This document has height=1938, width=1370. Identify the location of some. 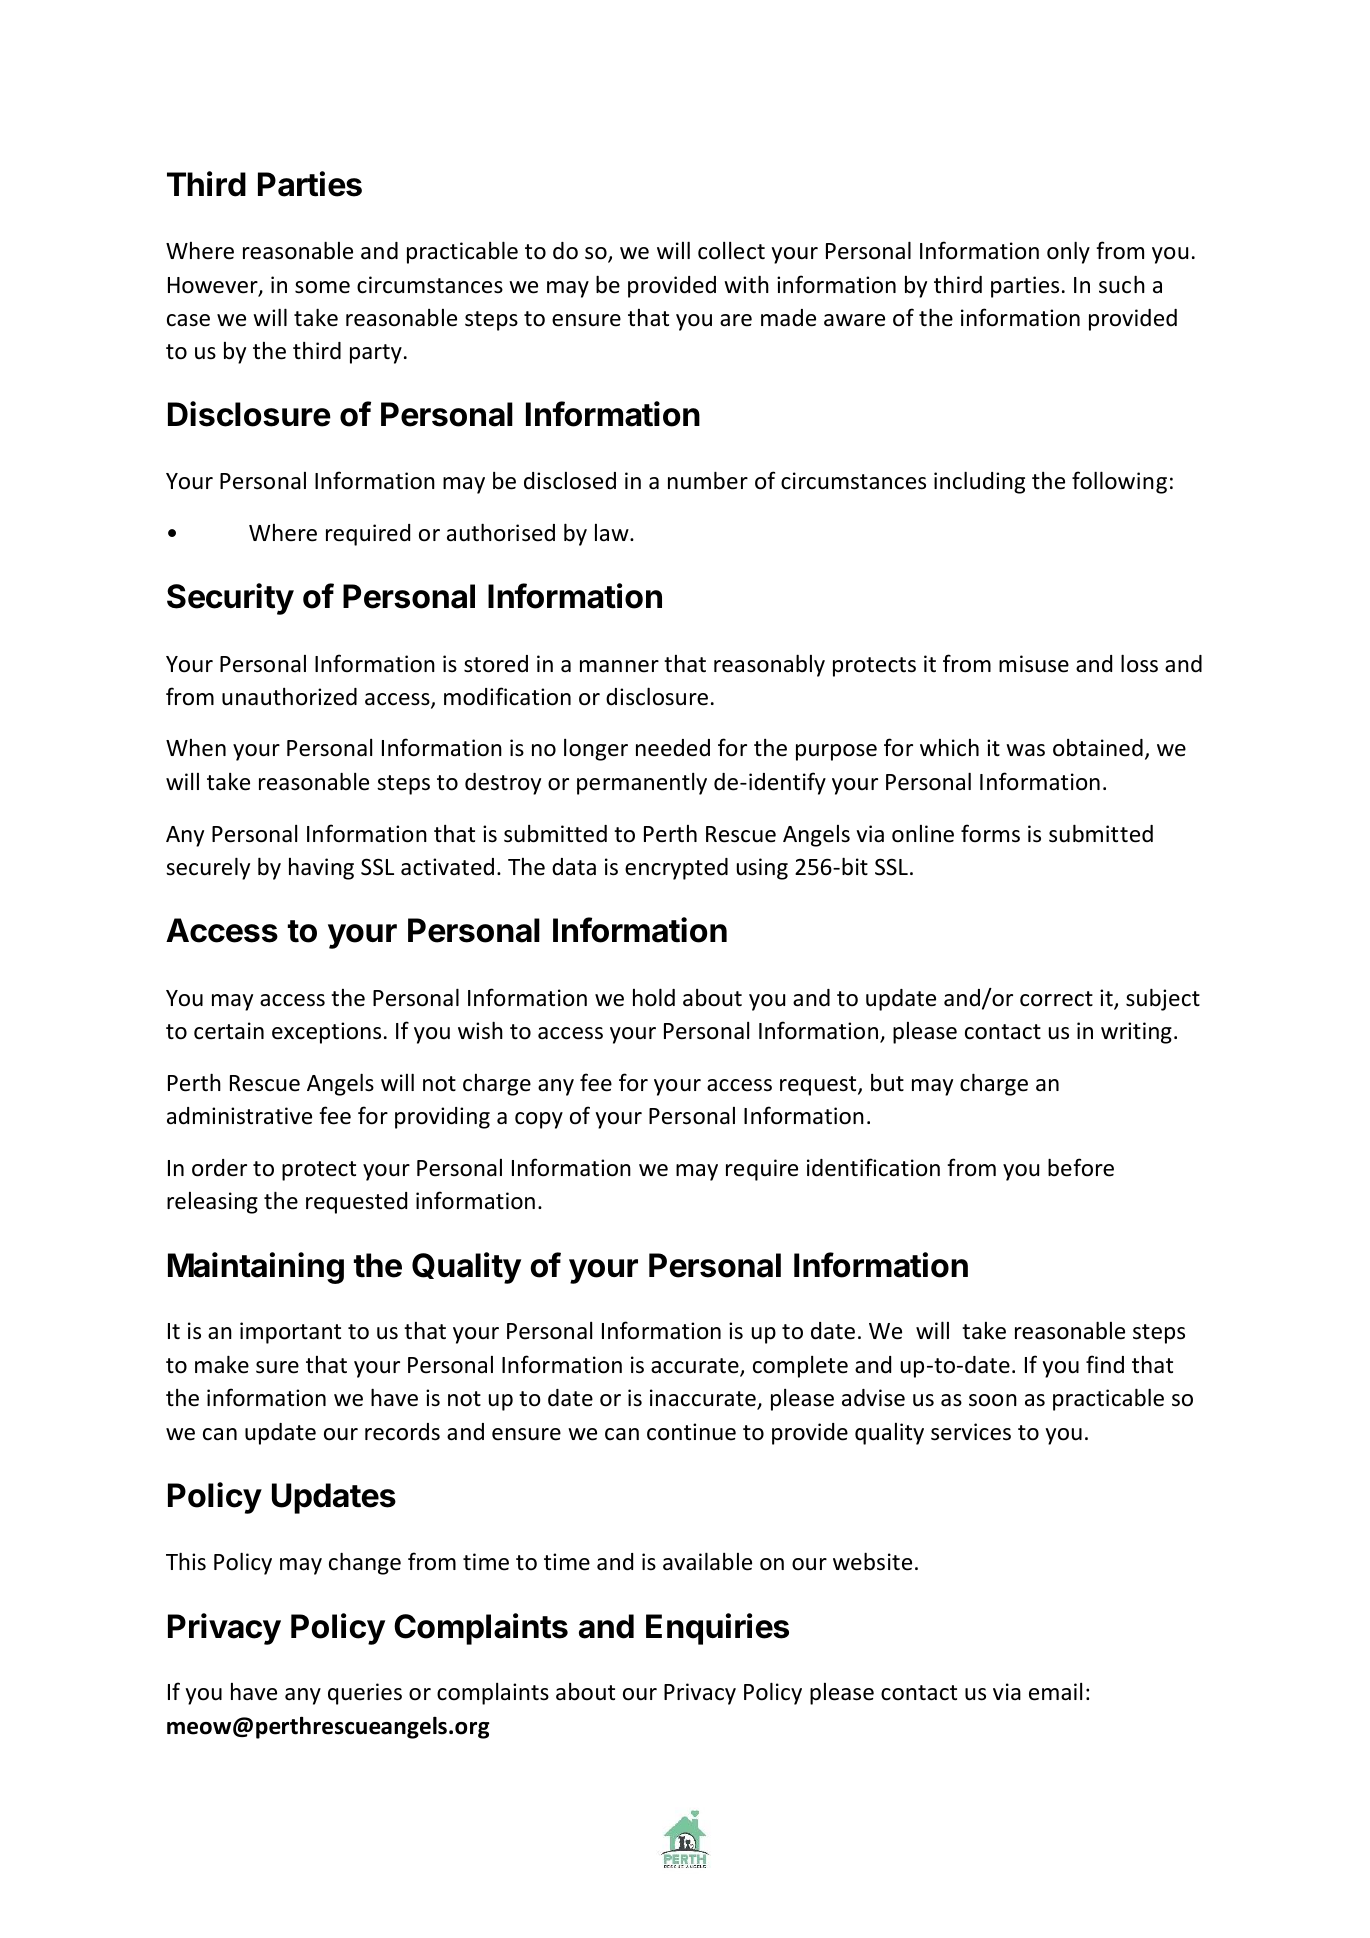
(322, 287).
